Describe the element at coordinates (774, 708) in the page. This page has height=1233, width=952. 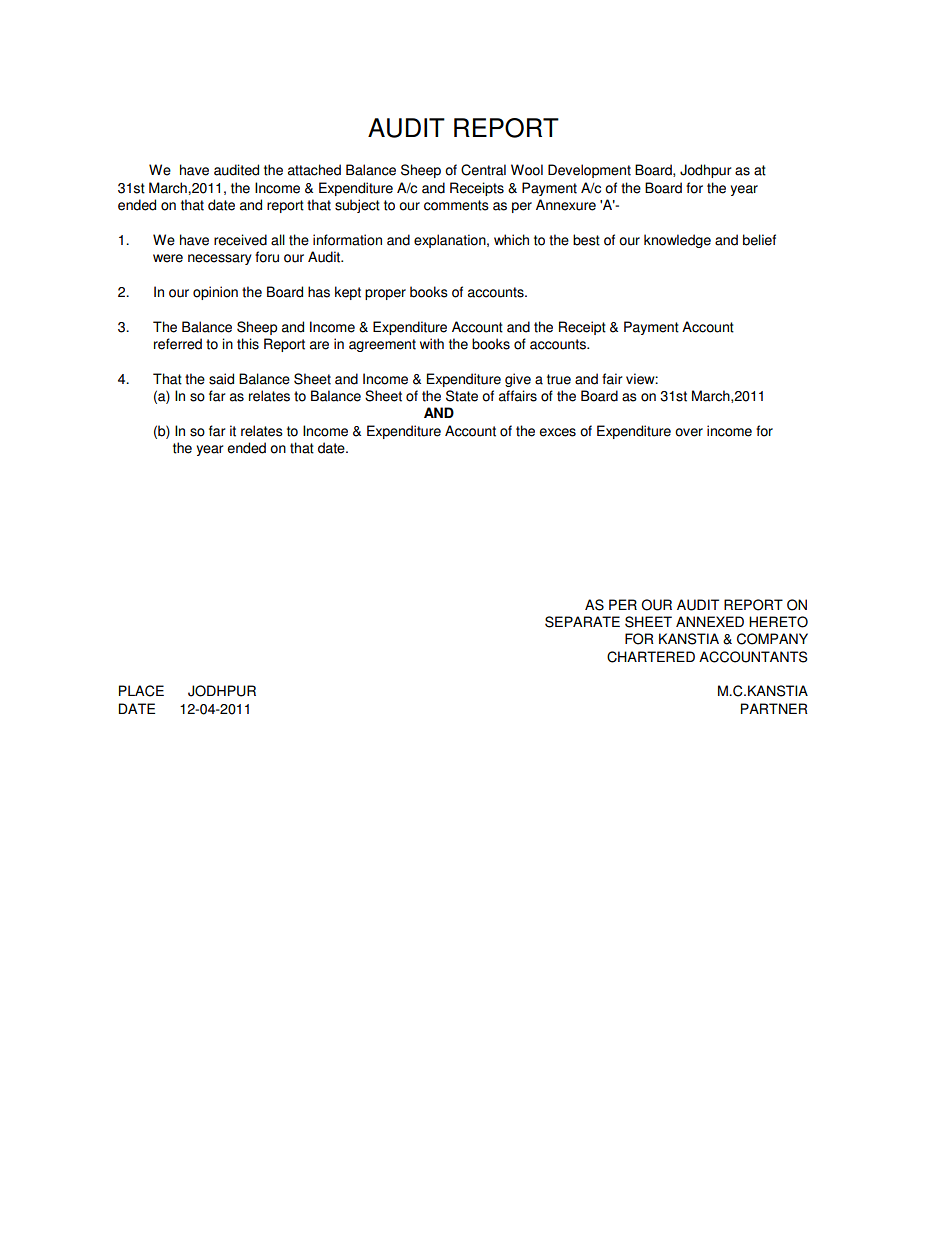
I see `PARTNER` at that location.
